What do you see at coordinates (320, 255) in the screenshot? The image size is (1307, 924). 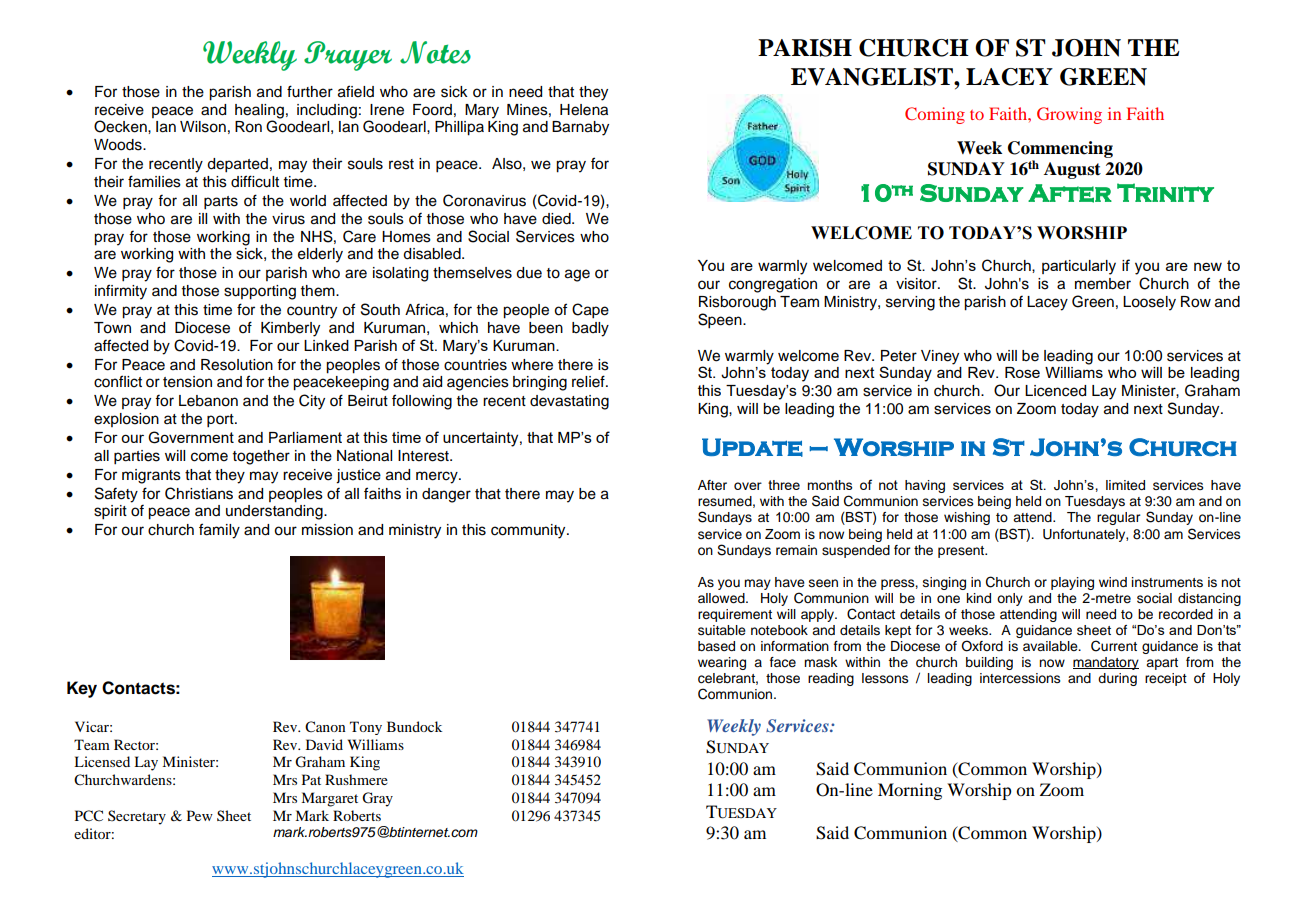 I see `elderly` at bounding box center [320, 255].
